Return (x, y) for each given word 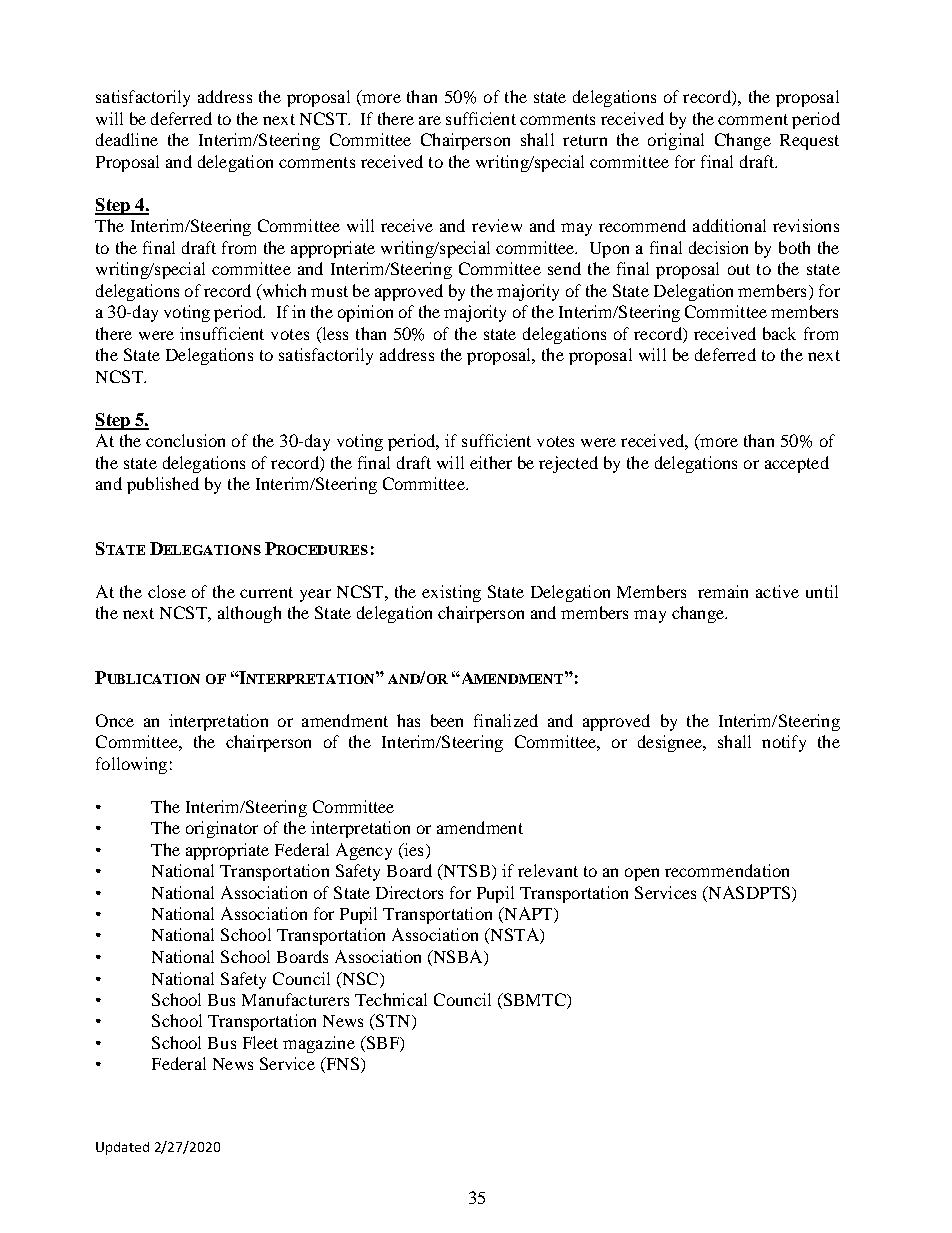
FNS (341, 1065)
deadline (127, 139)
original (676, 141)
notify (784, 743)
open (642, 874)
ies (412, 849)
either (491, 462)
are (430, 120)
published (163, 485)
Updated (122, 1148)
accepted (797, 464)
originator (222, 829)
